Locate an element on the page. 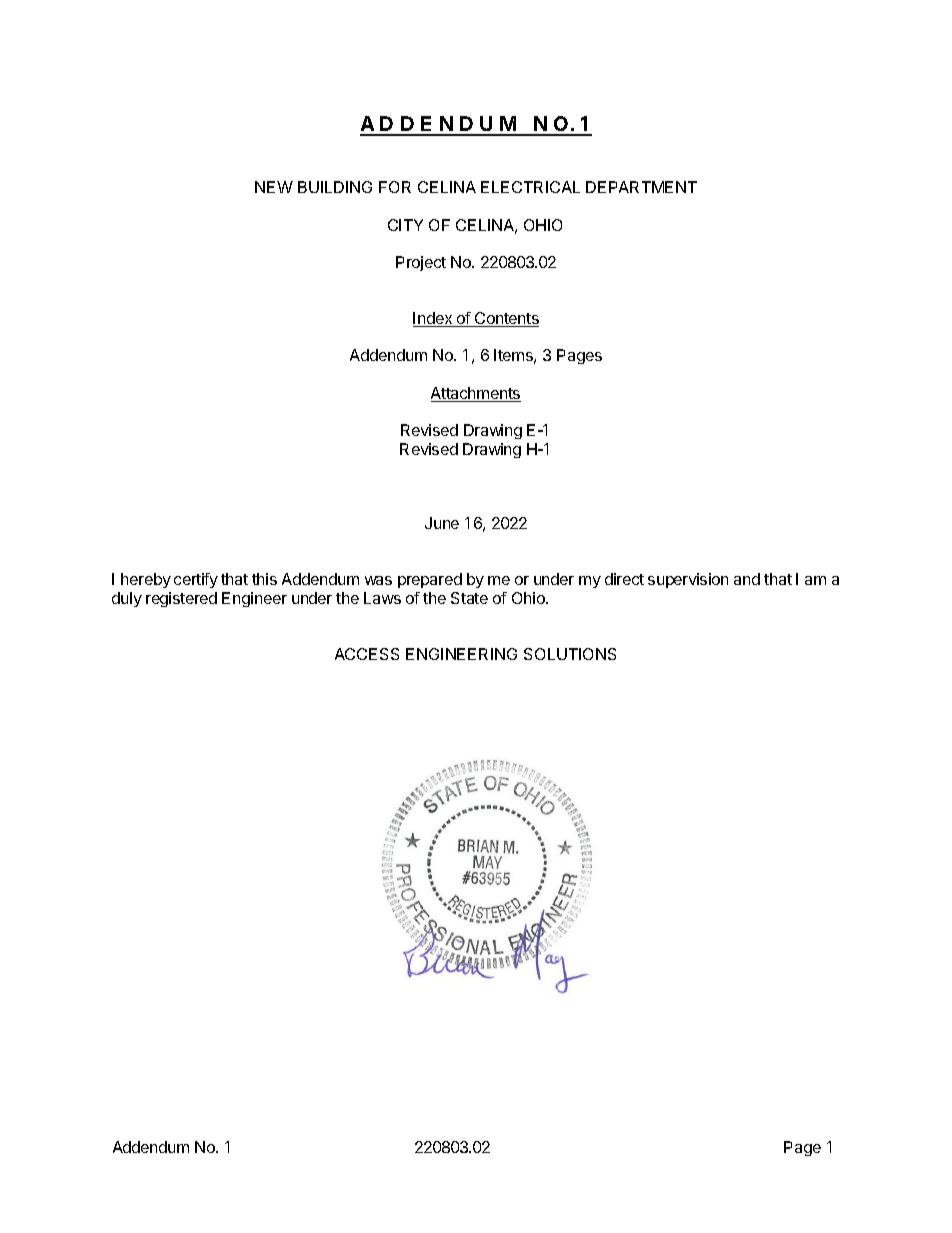  Attachments is located at coordinates (476, 394).
